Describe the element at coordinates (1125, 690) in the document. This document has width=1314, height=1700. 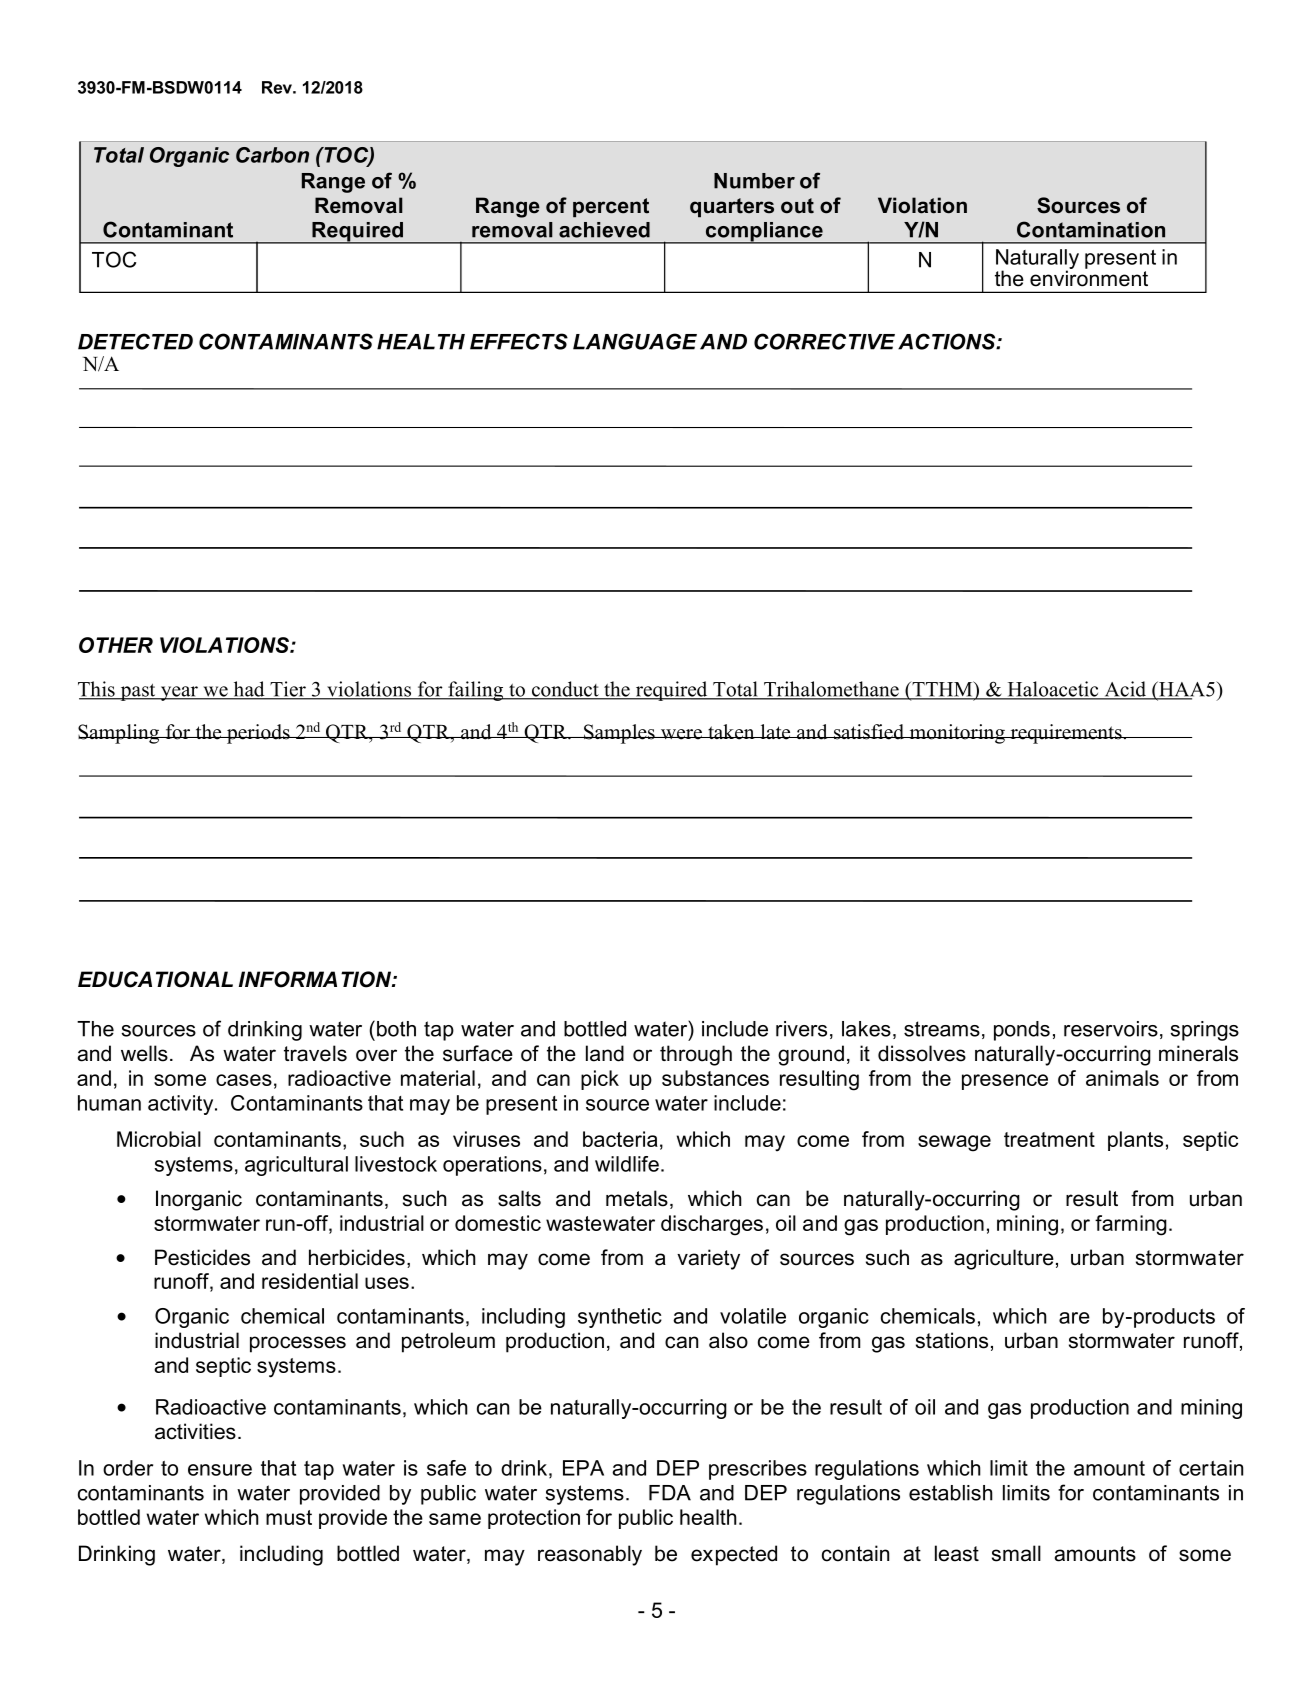
I see `Acid` at that location.
